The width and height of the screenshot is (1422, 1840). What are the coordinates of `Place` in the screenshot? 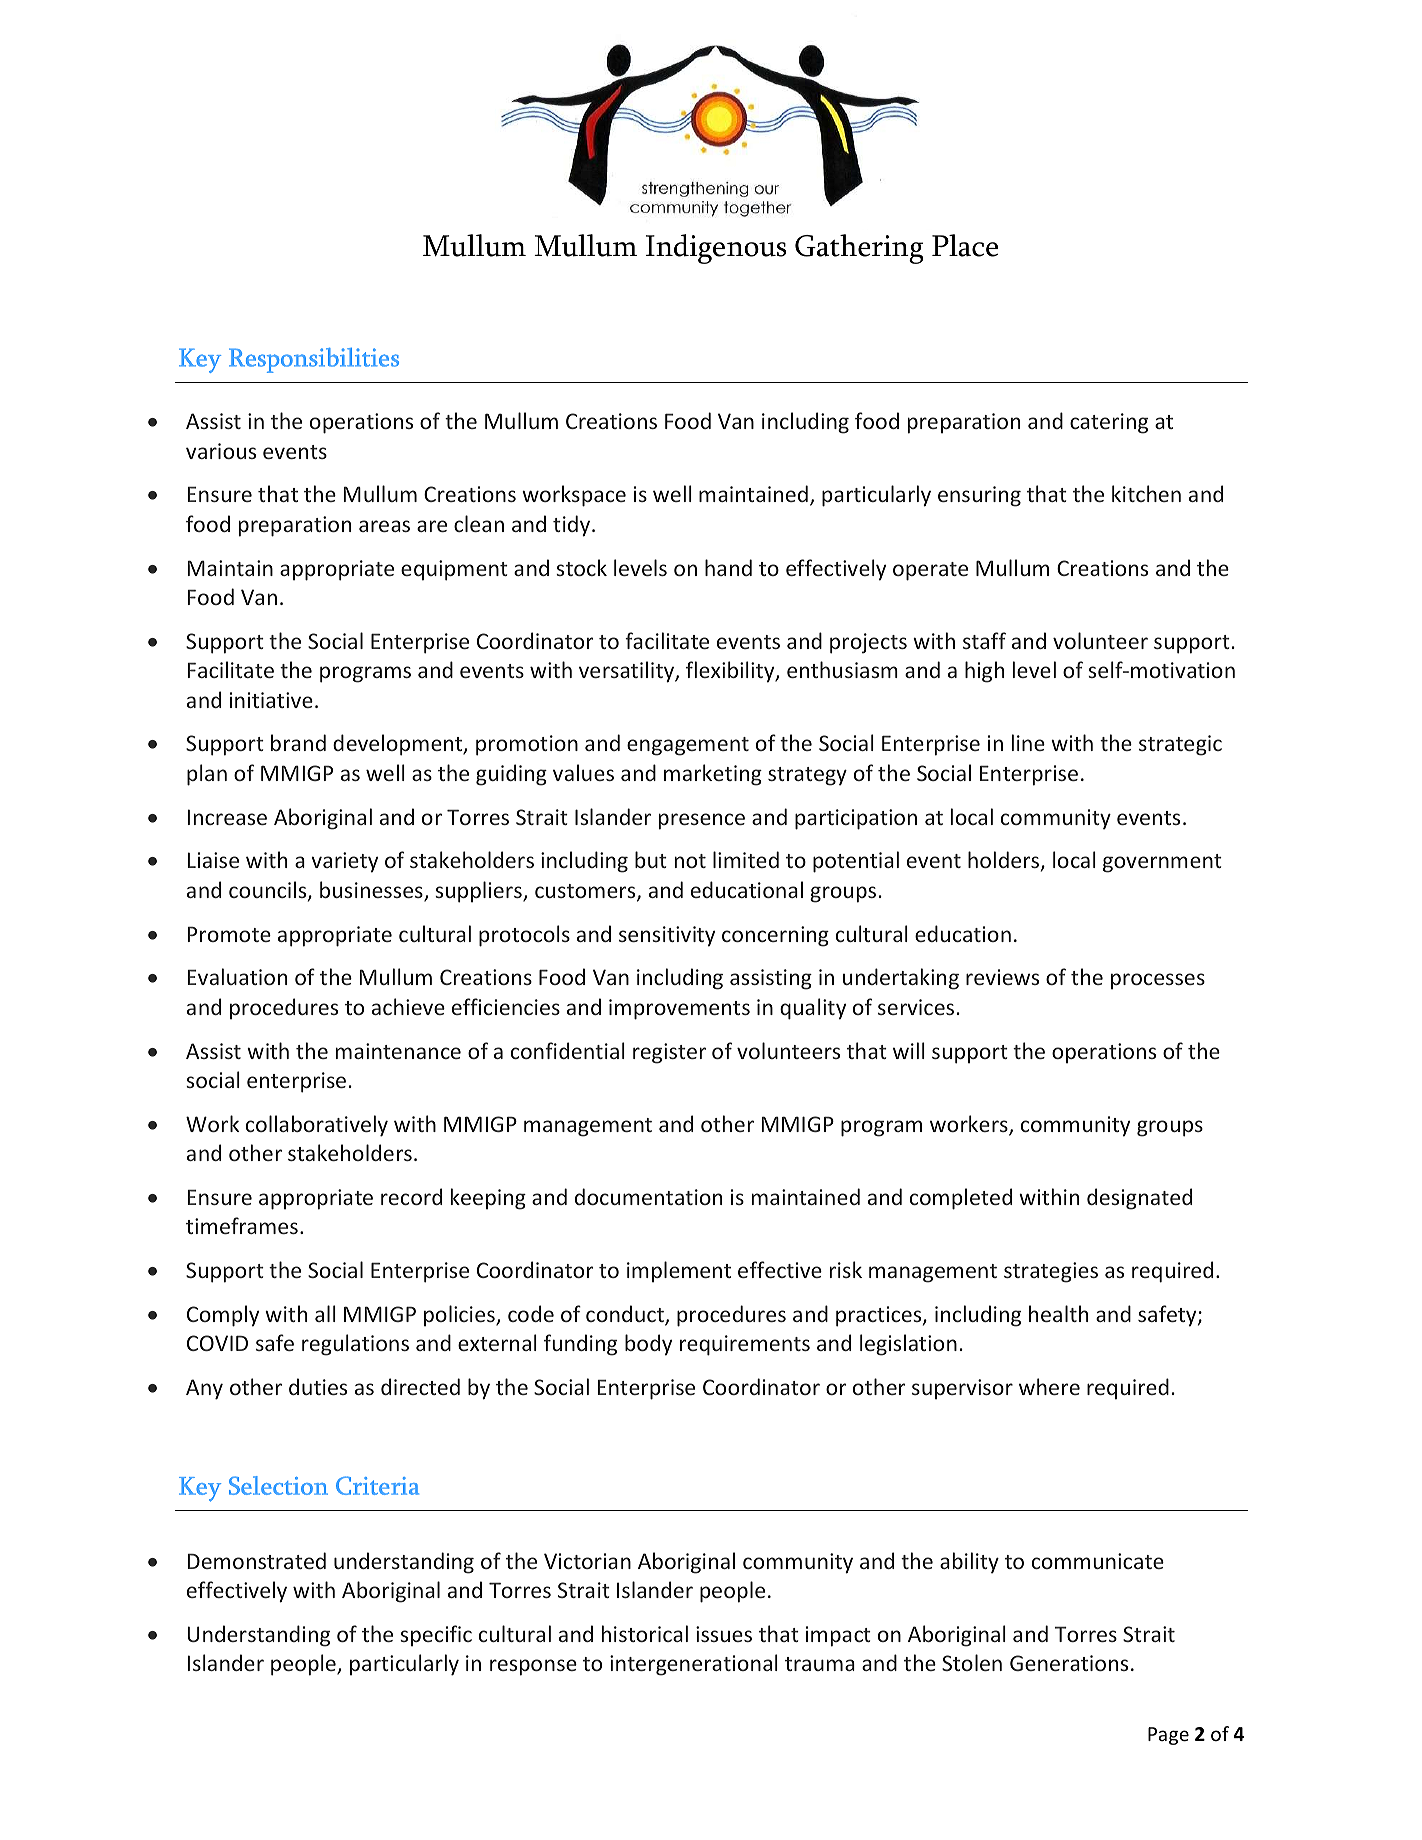 It's located at (965, 245).
